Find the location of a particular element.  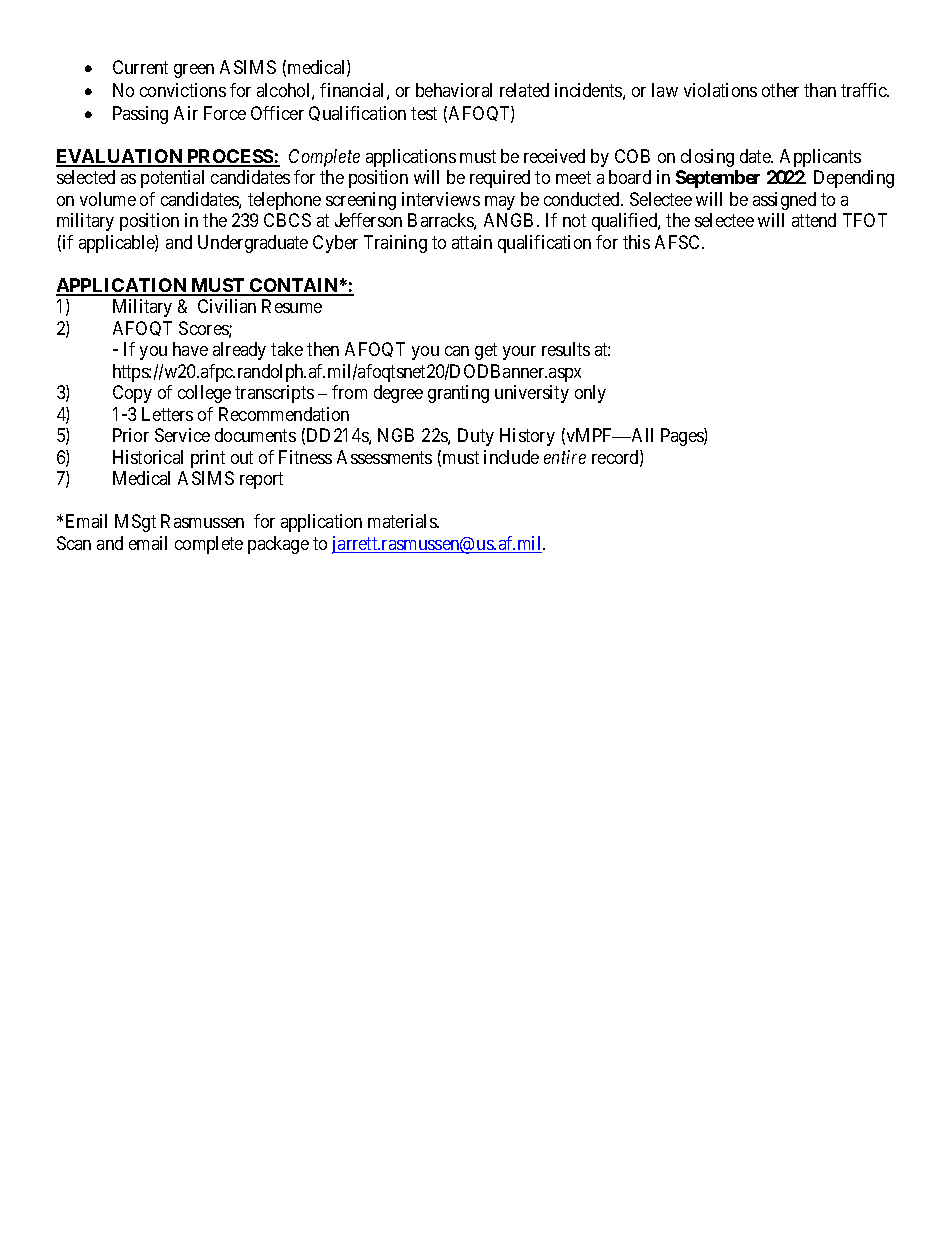

materials is located at coordinates (403, 521).
